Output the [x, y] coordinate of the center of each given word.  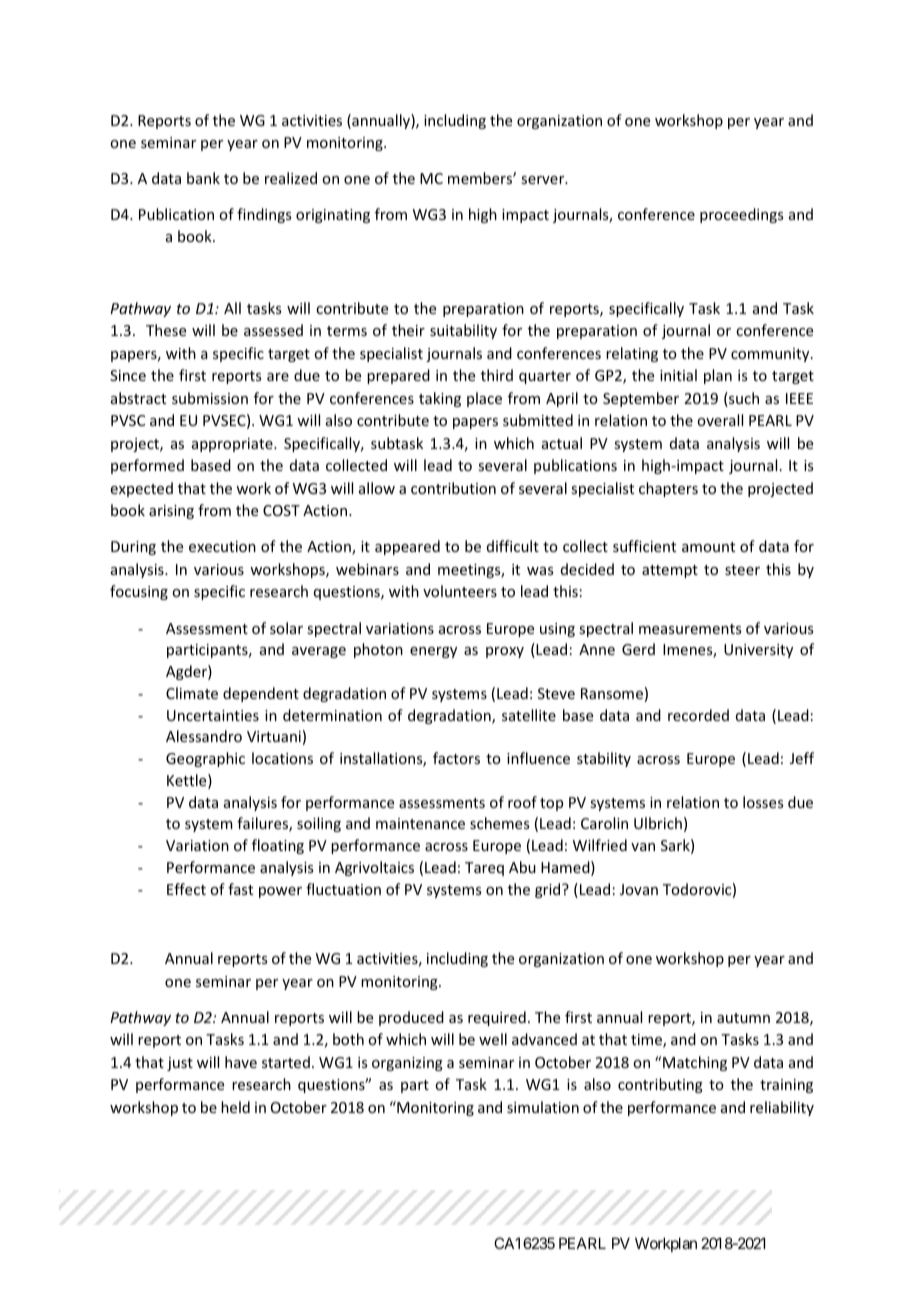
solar [286, 628]
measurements [690, 629]
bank [203, 178]
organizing [407, 1064]
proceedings [741, 215]
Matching [695, 1063]
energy [433, 652]
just [180, 1064]
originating [333, 216]
